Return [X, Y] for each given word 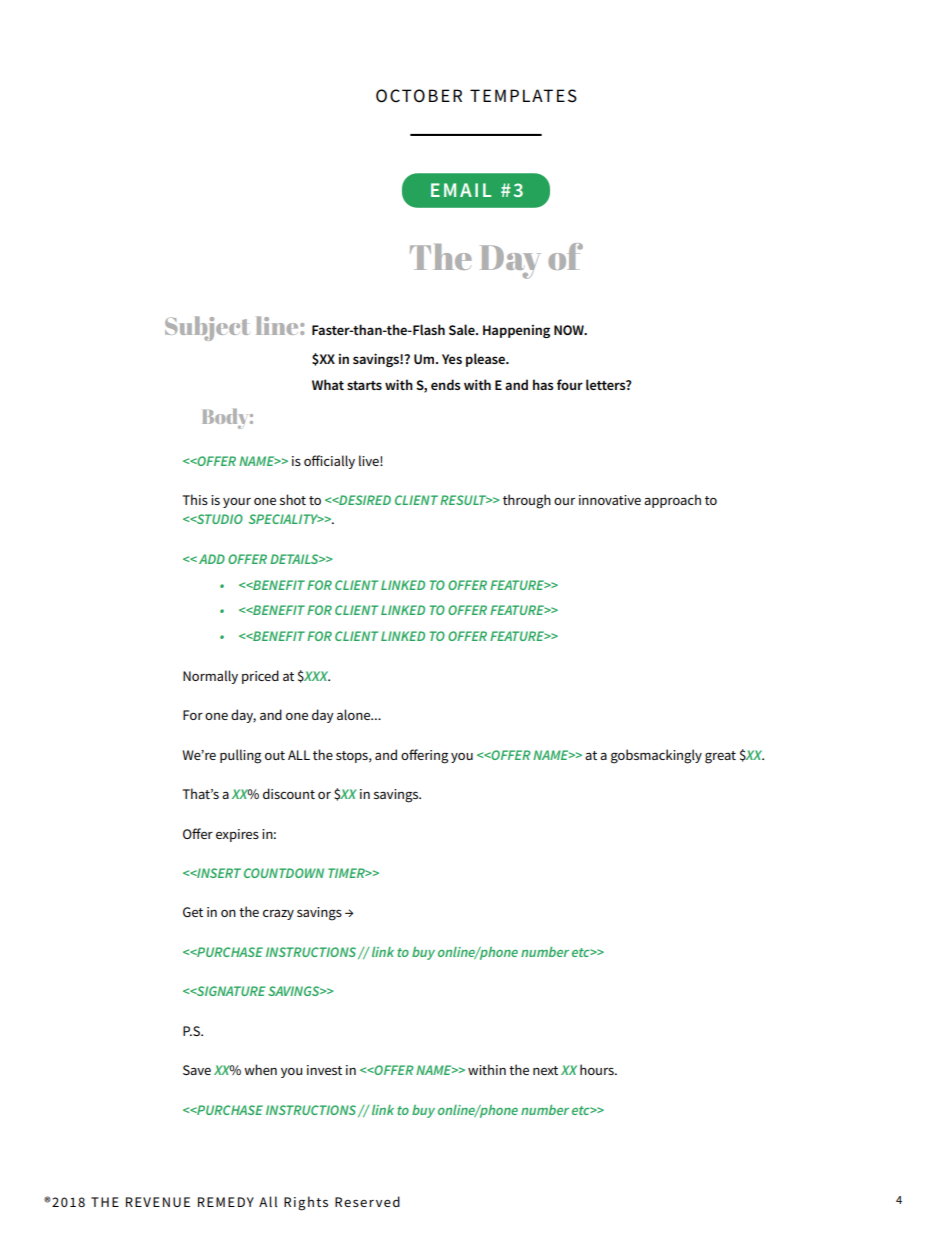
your [237, 503]
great [720, 757]
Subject [207, 328]
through [527, 501]
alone [355, 714]
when [260, 1069]
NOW [570, 330]
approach [672, 501]
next [545, 1070]
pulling [240, 756]
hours [598, 1069]
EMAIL [461, 190]
